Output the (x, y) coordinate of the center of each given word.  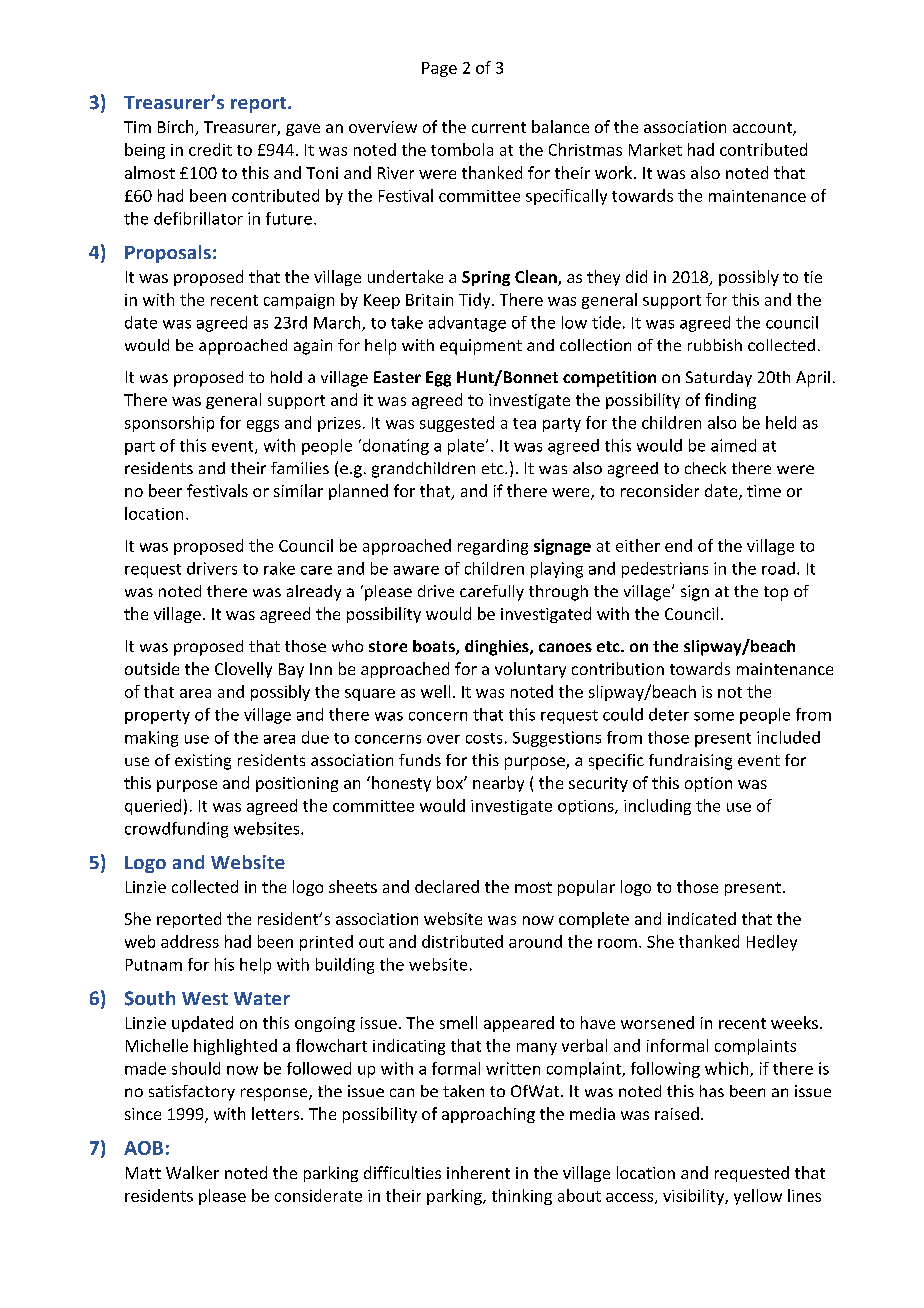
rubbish (715, 345)
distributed (462, 941)
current (499, 127)
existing (203, 762)
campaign (299, 301)
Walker (192, 1172)
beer (165, 490)
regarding (493, 547)
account (763, 129)
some (714, 716)
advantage (467, 324)
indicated (702, 918)
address (190, 941)
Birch (177, 128)
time (764, 491)
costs (484, 738)
